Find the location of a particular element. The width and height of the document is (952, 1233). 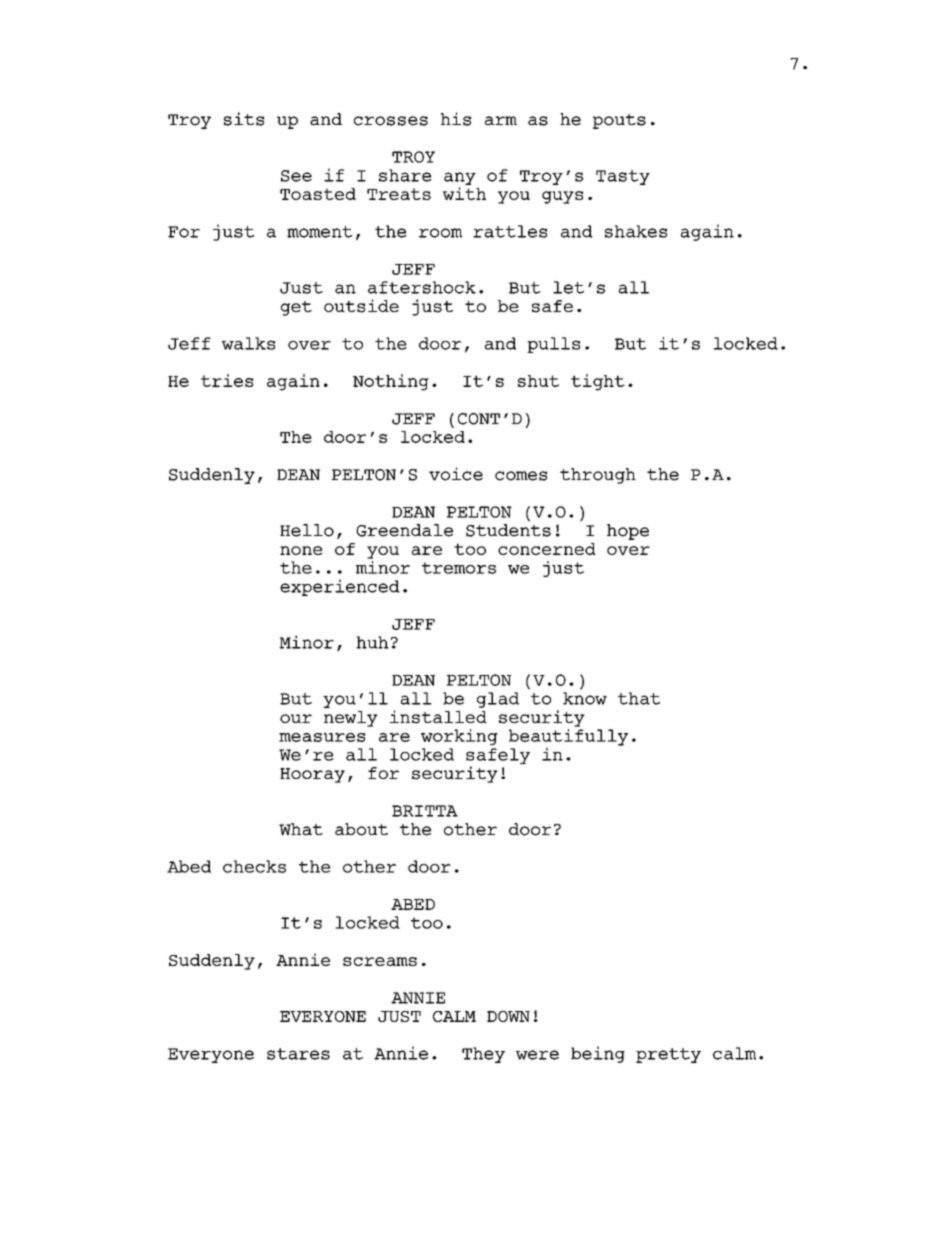

voice is located at coordinates (456, 474).
